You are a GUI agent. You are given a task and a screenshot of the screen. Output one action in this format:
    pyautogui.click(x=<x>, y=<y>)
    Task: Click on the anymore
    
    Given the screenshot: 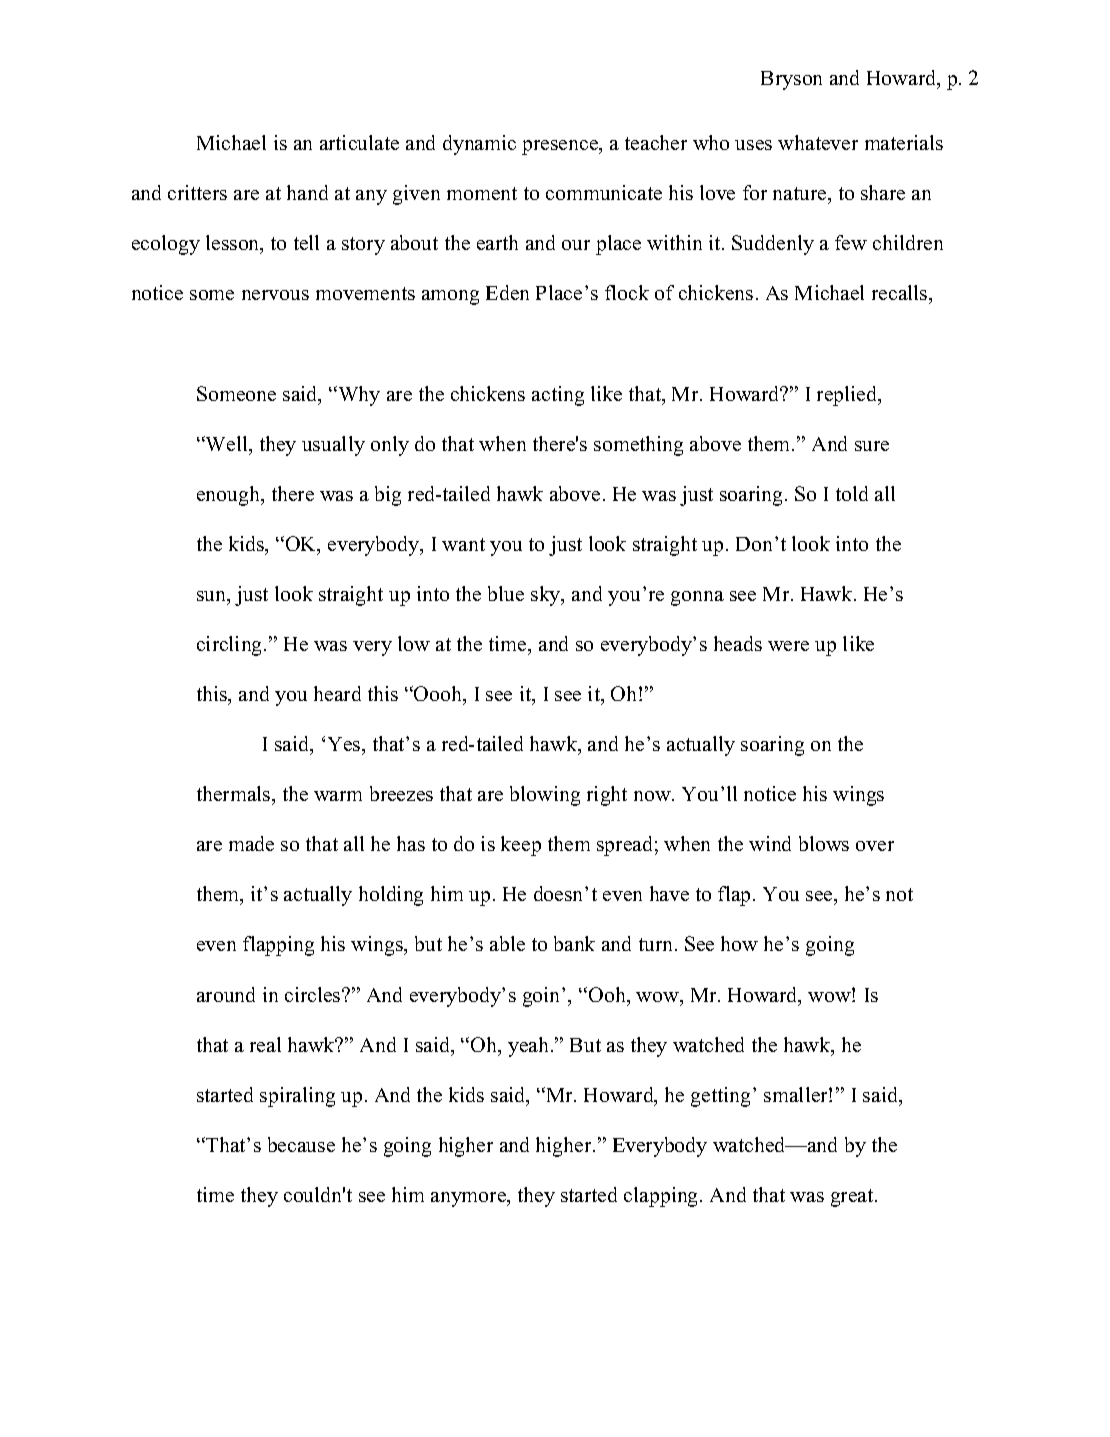 What is the action you would take?
    pyautogui.click(x=470, y=1199)
